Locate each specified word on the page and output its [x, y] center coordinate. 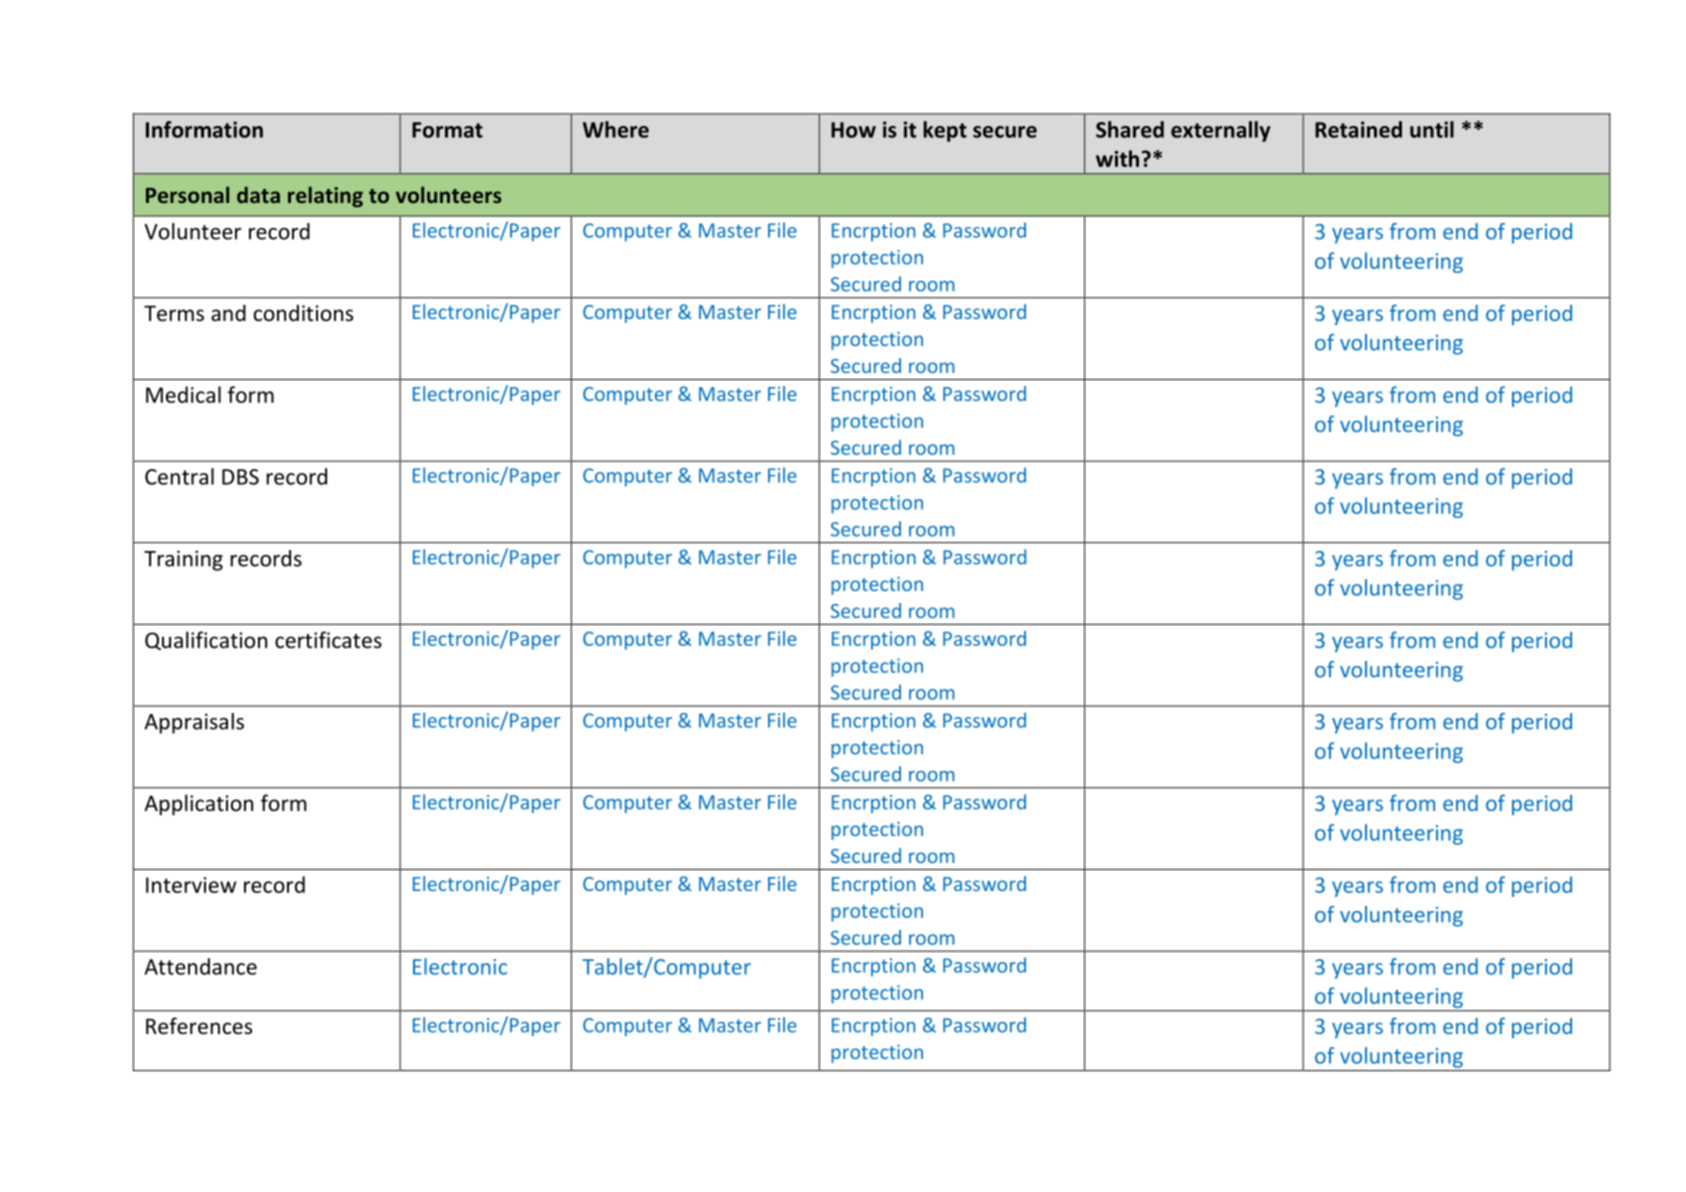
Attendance [201, 966]
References [199, 1026]
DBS [240, 477]
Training [183, 560]
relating [325, 196]
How [853, 130]
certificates [328, 640]
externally [1220, 131]
